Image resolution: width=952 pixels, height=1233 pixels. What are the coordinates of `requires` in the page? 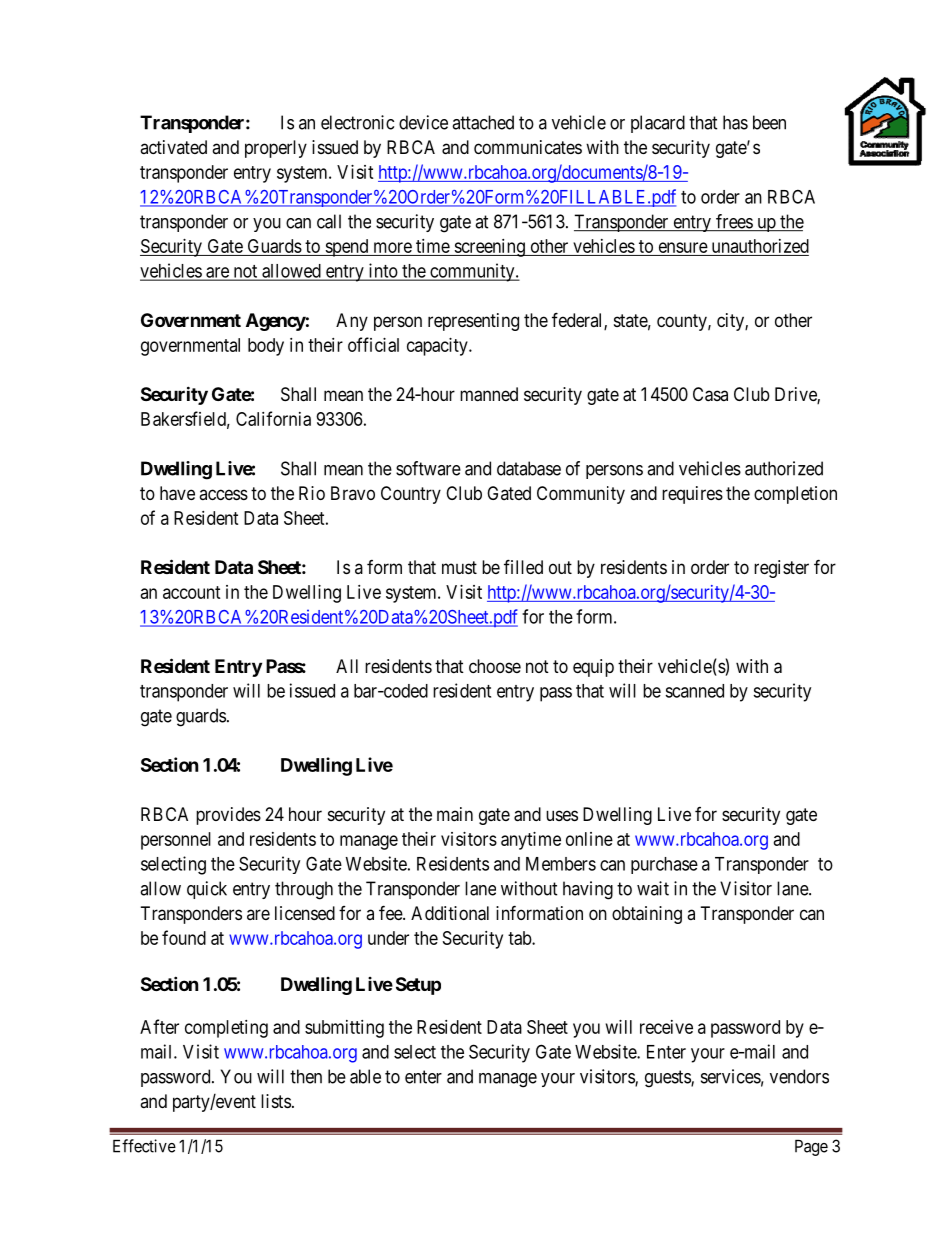 It's located at (692, 495).
